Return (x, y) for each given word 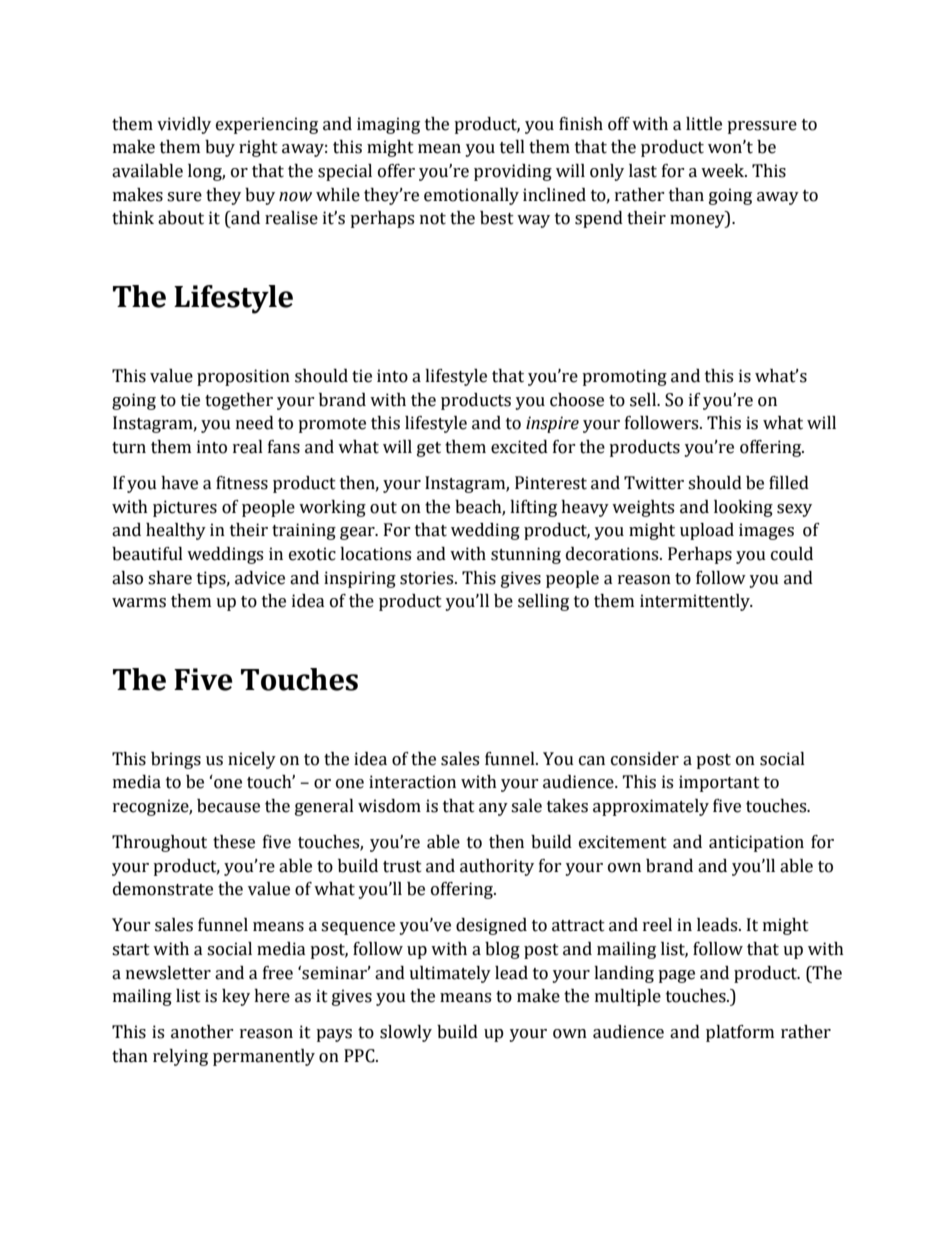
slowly (406, 1033)
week (724, 171)
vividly (184, 125)
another (202, 1032)
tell (512, 147)
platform (740, 1033)
